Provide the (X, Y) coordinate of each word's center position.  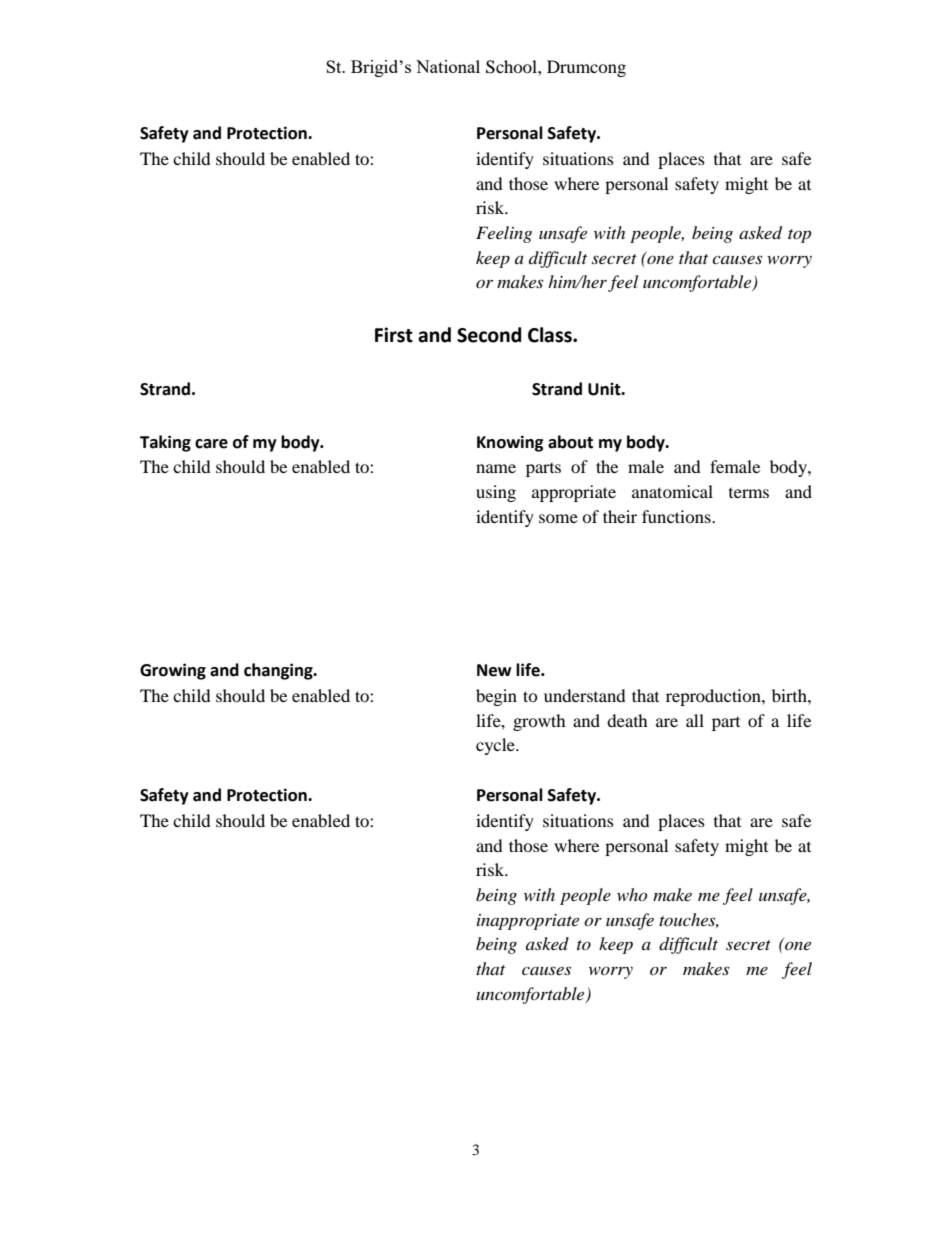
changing (279, 671)
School (512, 67)
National (448, 66)
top (799, 236)
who (632, 894)
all (695, 720)
